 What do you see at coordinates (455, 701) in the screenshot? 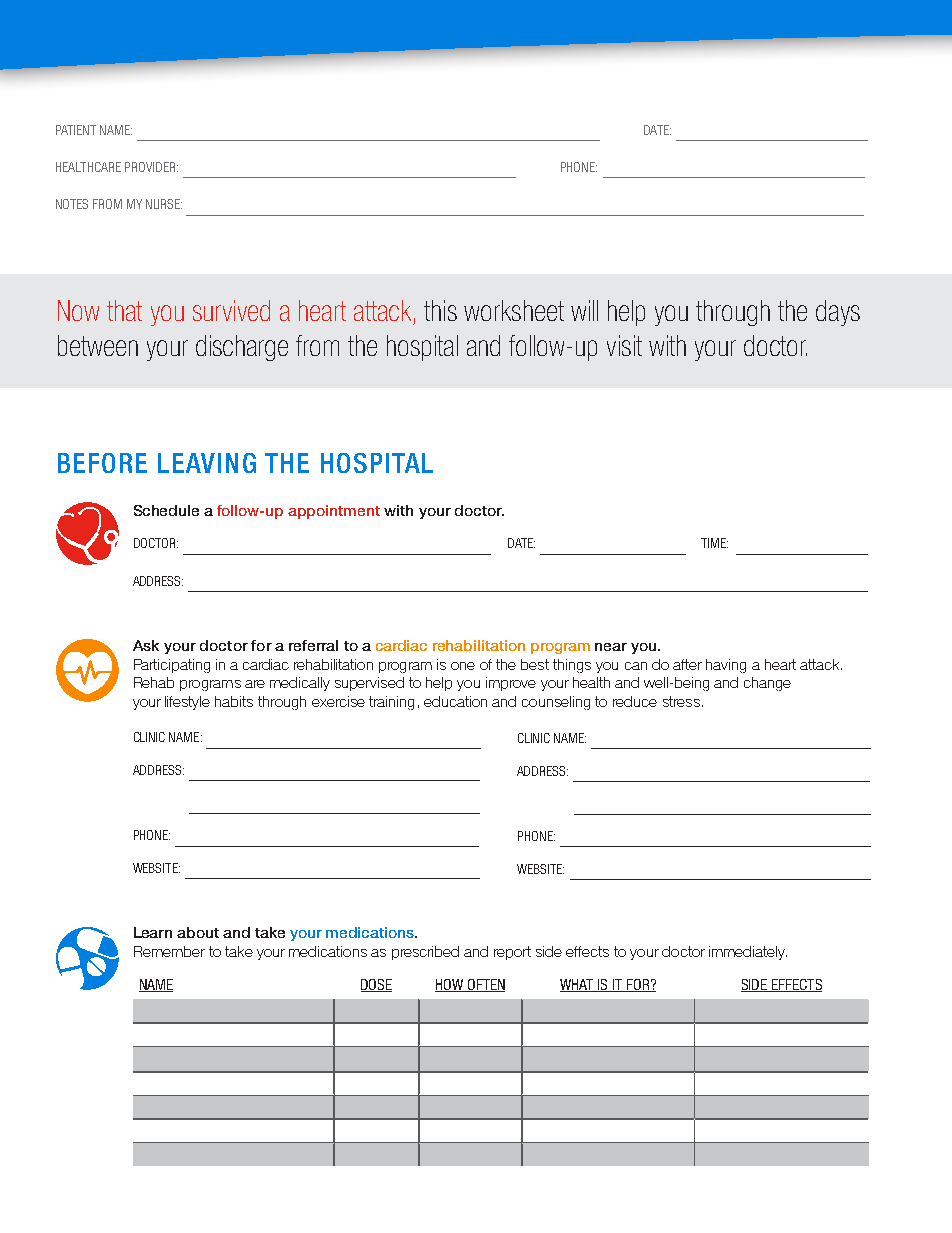
I see `education` at bounding box center [455, 701].
